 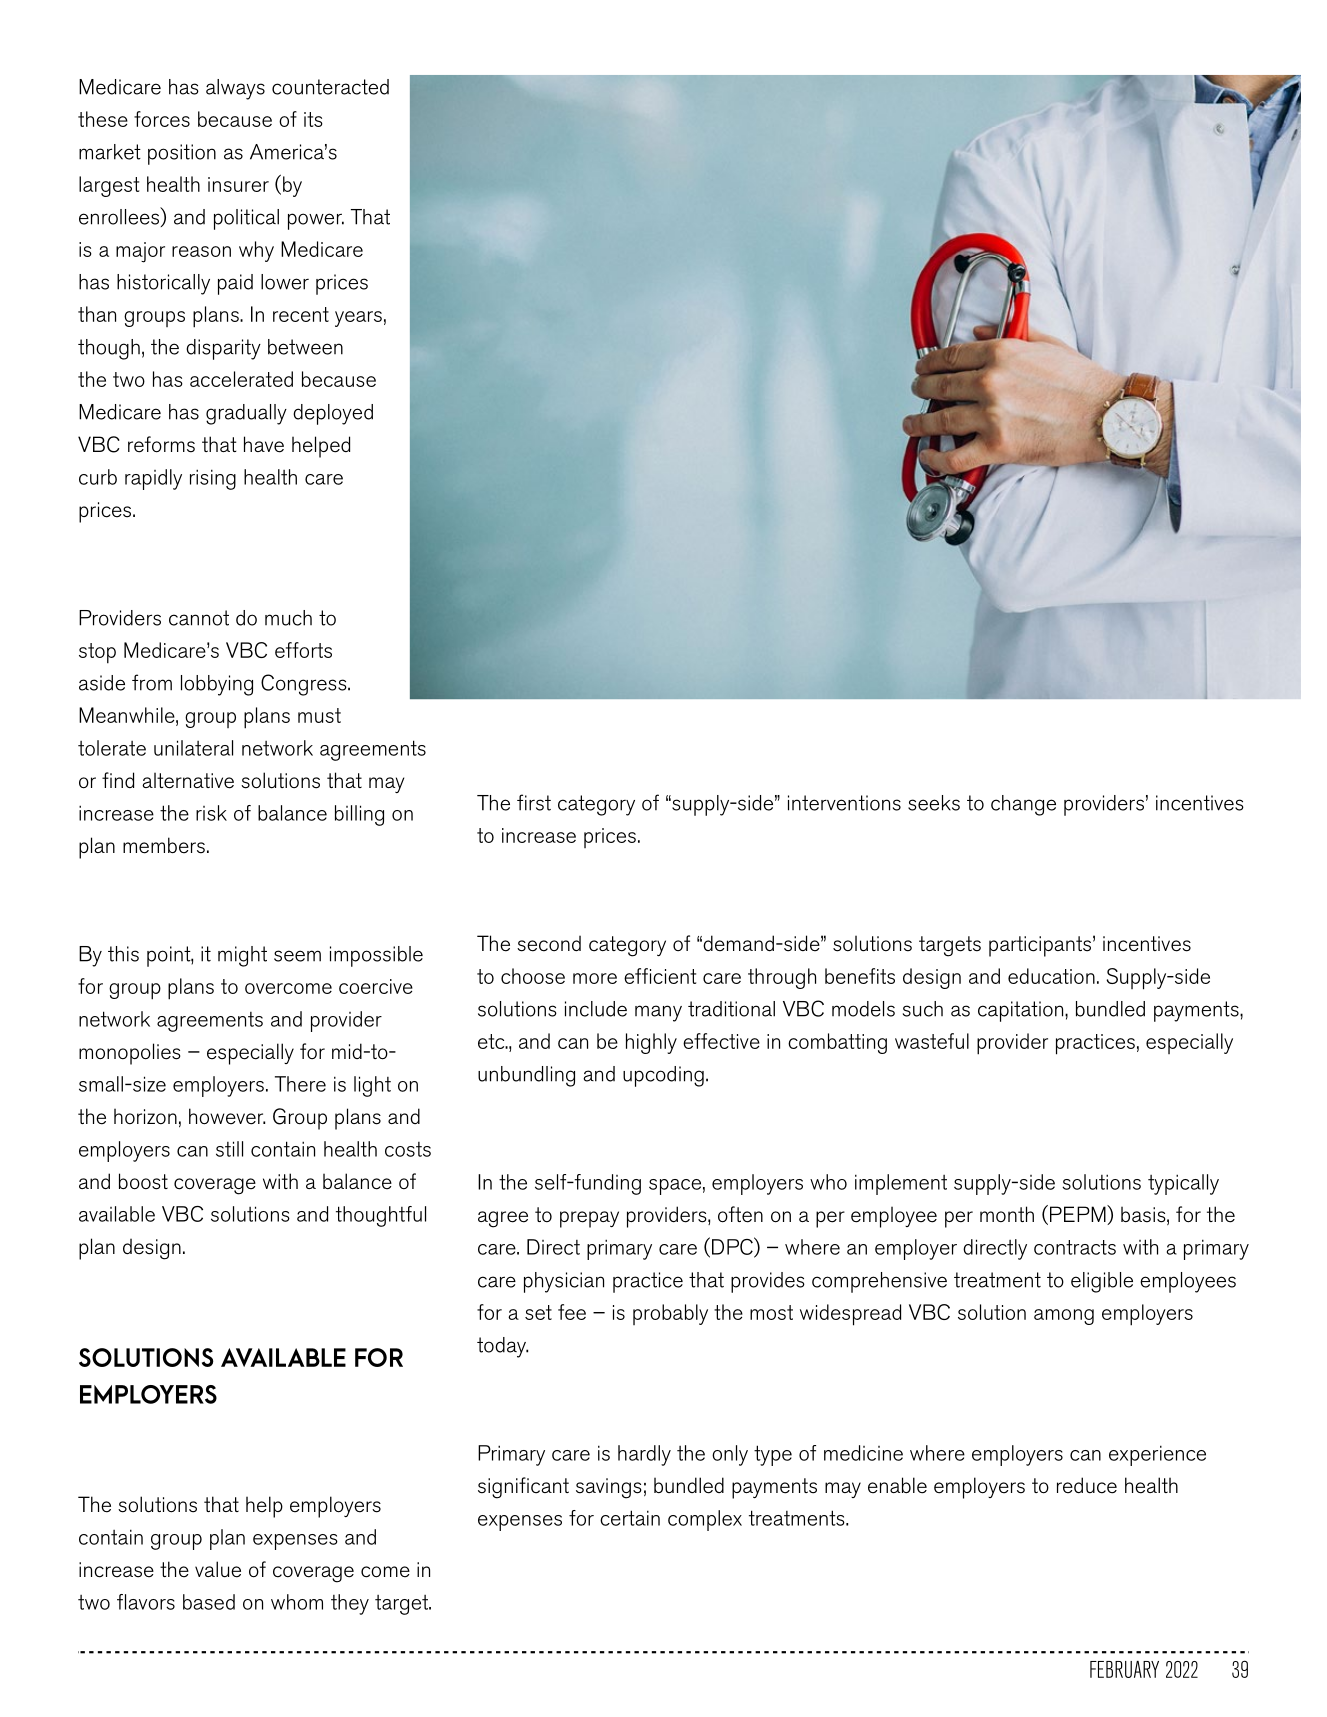 I want to click on certain, so click(x=630, y=1518).
